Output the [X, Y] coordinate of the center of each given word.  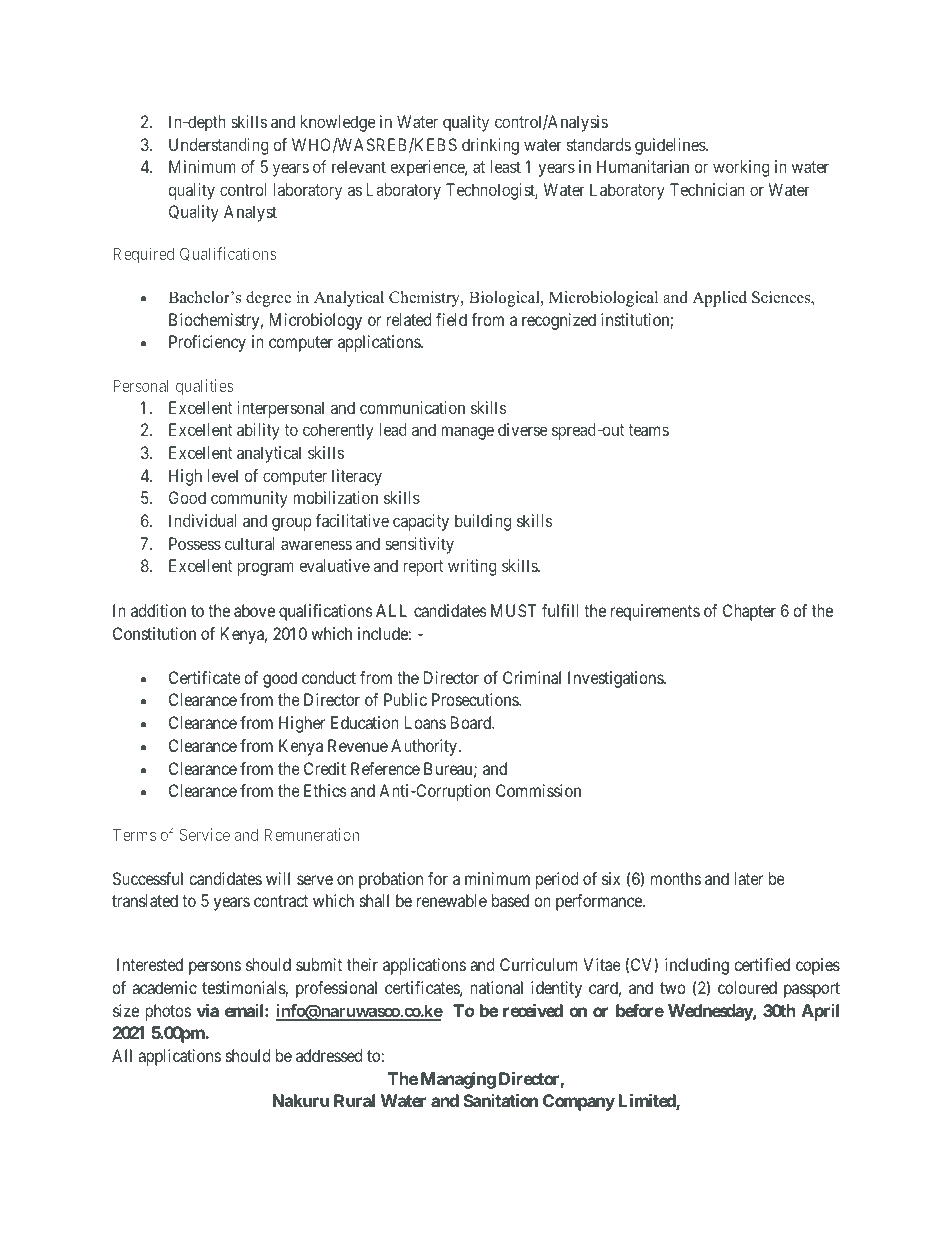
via [208, 1010]
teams [648, 430]
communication [412, 407]
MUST [513, 610]
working [741, 168]
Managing [458, 1080]
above [254, 610]
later [748, 878]
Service [204, 834]
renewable [452, 900]
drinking [490, 146]
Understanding [219, 146]
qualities [205, 387]
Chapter [749, 612]
